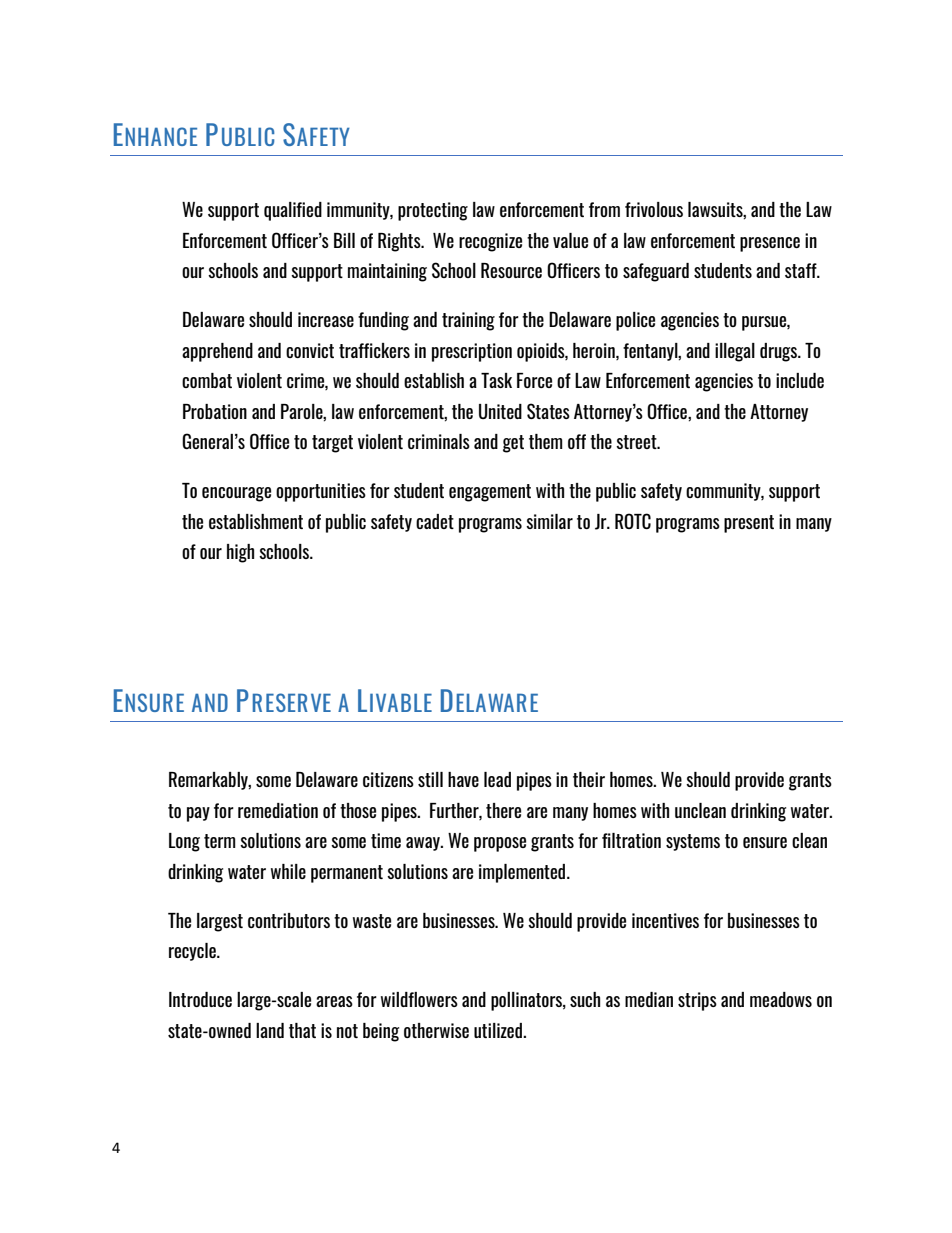 The image size is (952, 1233). What do you see at coordinates (697, 1001) in the page?
I see `strips` at bounding box center [697, 1001].
